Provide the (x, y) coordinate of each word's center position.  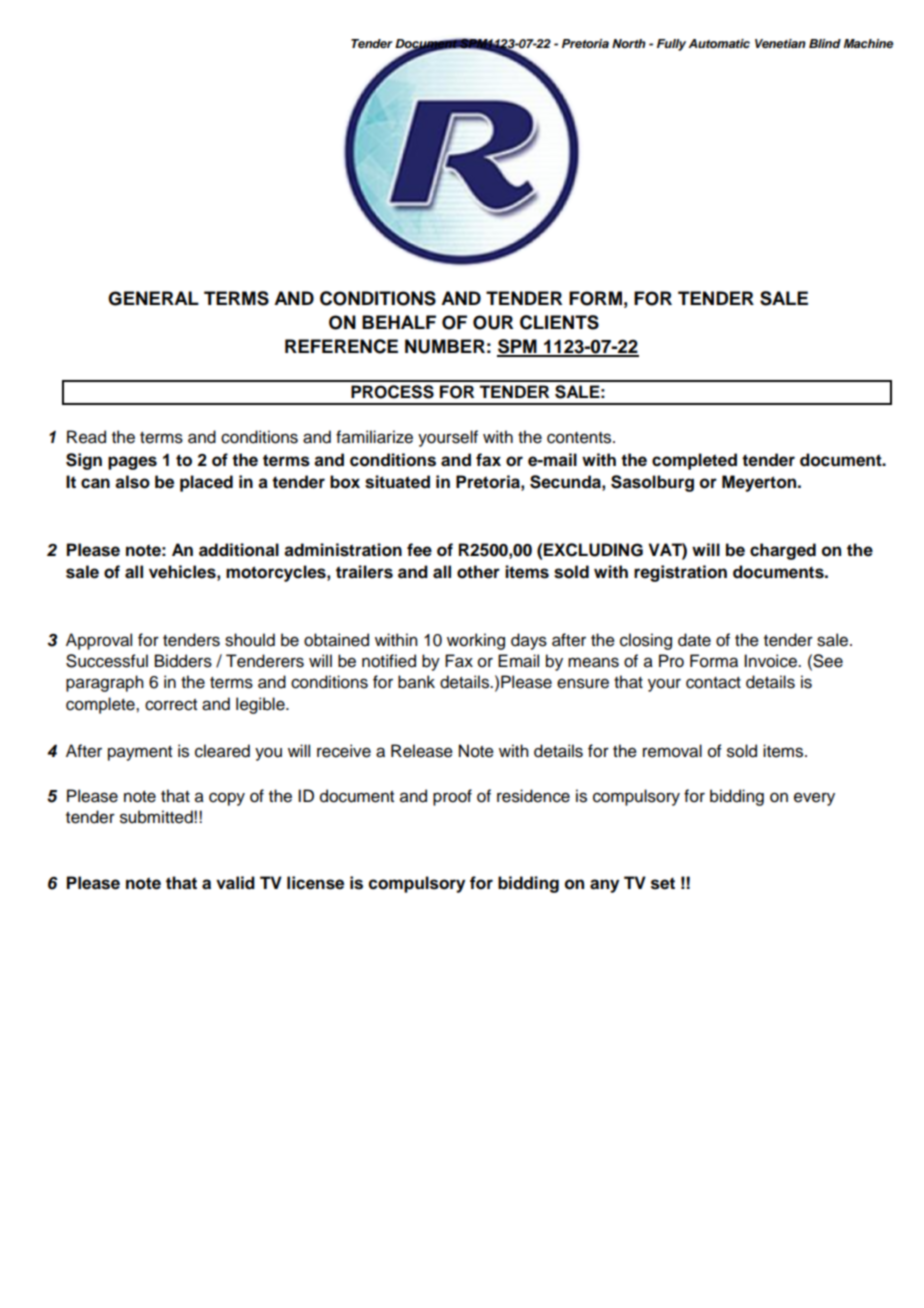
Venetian (780, 43)
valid (235, 883)
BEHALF (399, 322)
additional (239, 550)
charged (783, 551)
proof (452, 797)
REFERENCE (341, 346)
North (629, 43)
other (478, 572)
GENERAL (153, 298)
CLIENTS (559, 322)
